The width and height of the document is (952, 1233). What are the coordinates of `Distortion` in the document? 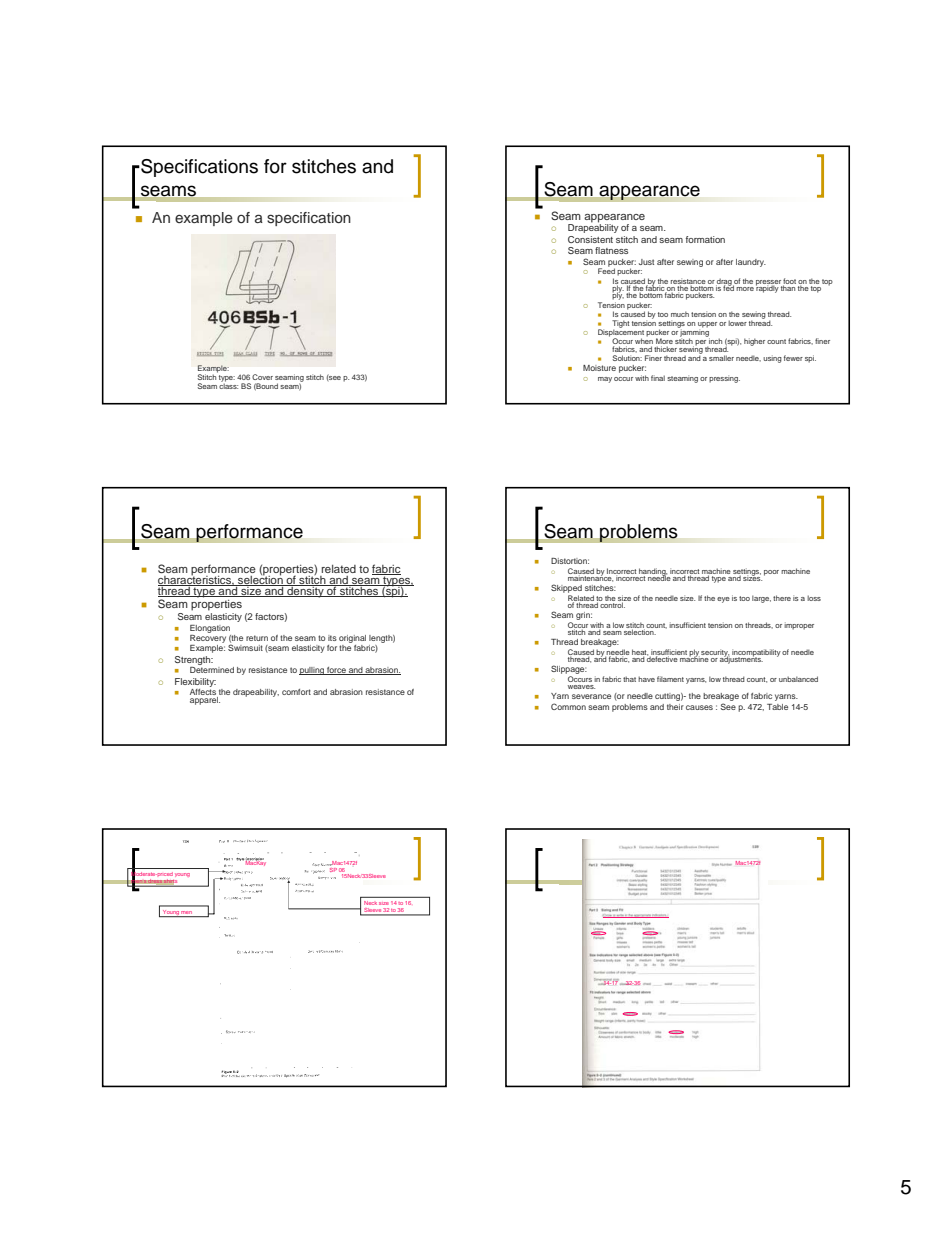 It's located at (570, 561).
